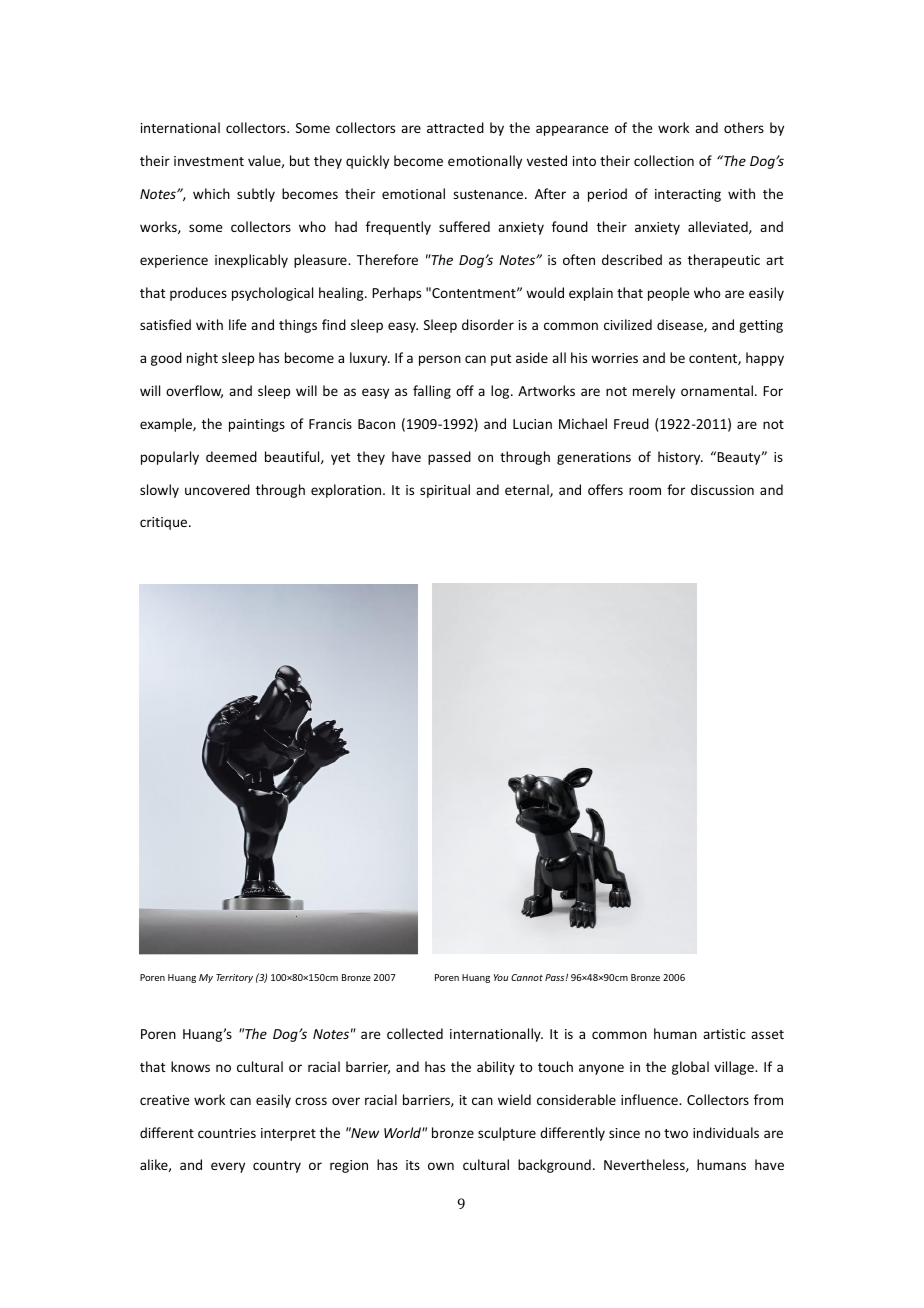 This screenshot has height=1308, width=924. What do you see at coordinates (227, 1133) in the screenshot?
I see `countries` at bounding box center [227, 1133].
